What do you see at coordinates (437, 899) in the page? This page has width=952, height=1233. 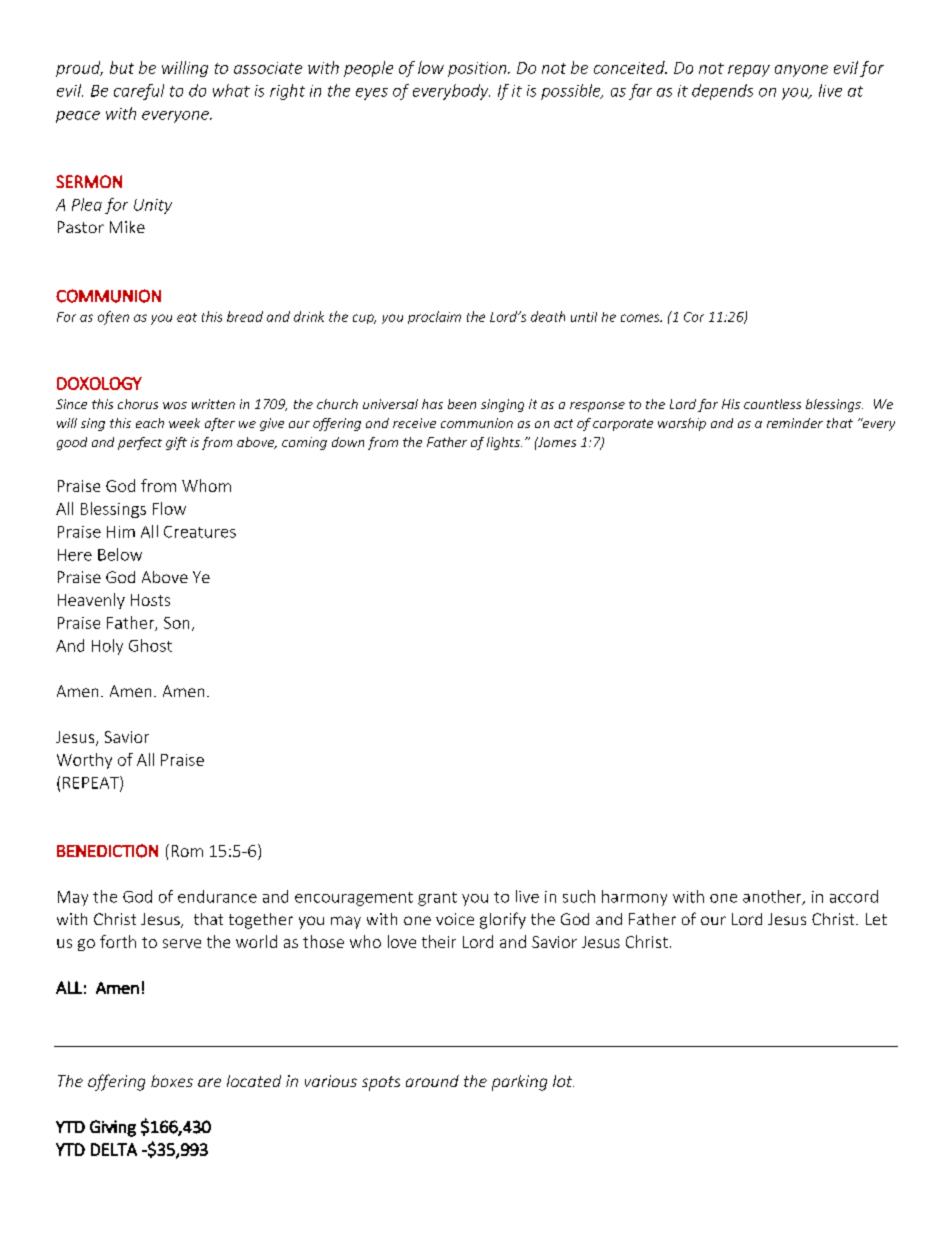 I see `grant` at bounding box center [437, 899].
